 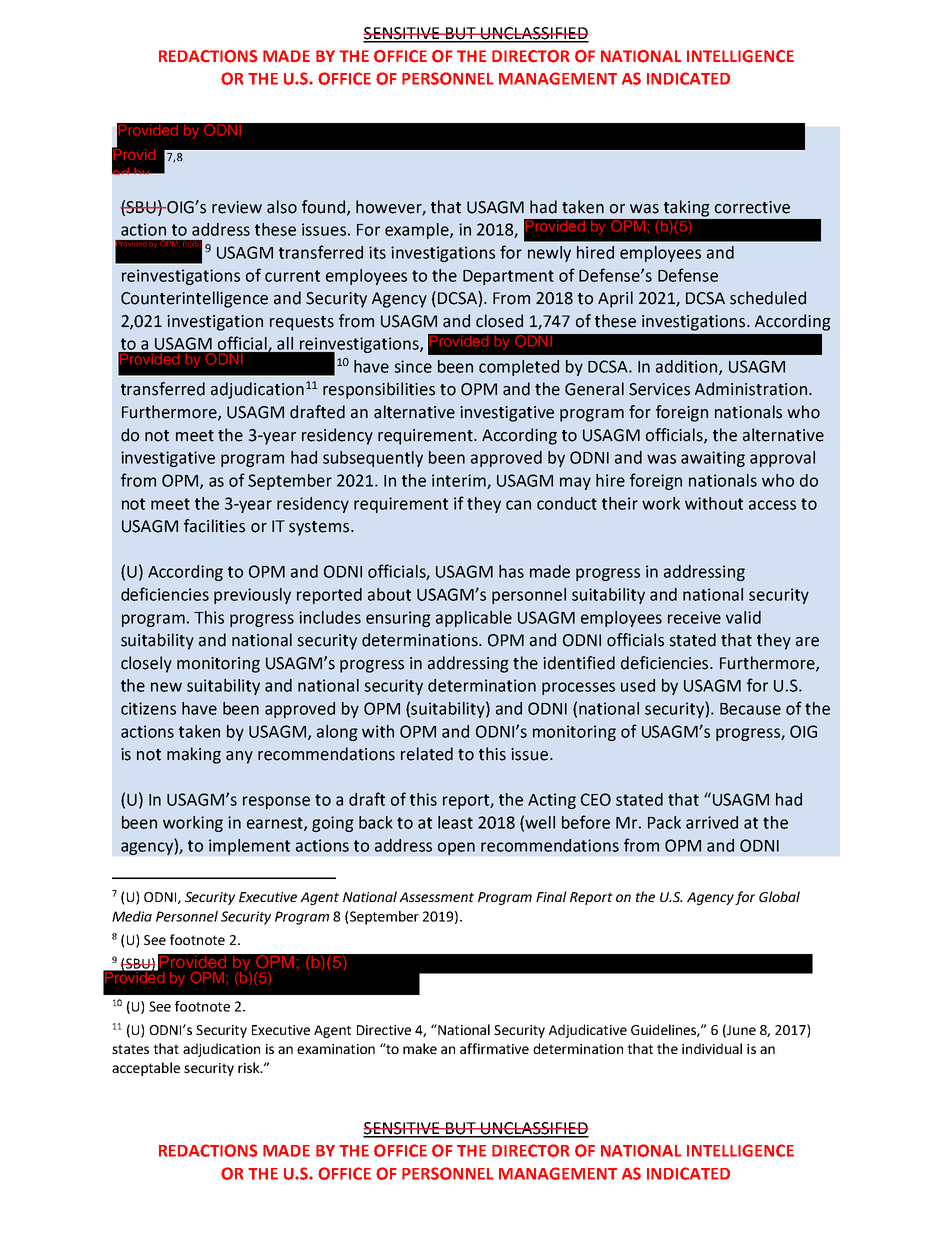 What do you see at coordinates (494, 1048) in the image?
I see `affirmative` at bounding box center [494, 1048].
